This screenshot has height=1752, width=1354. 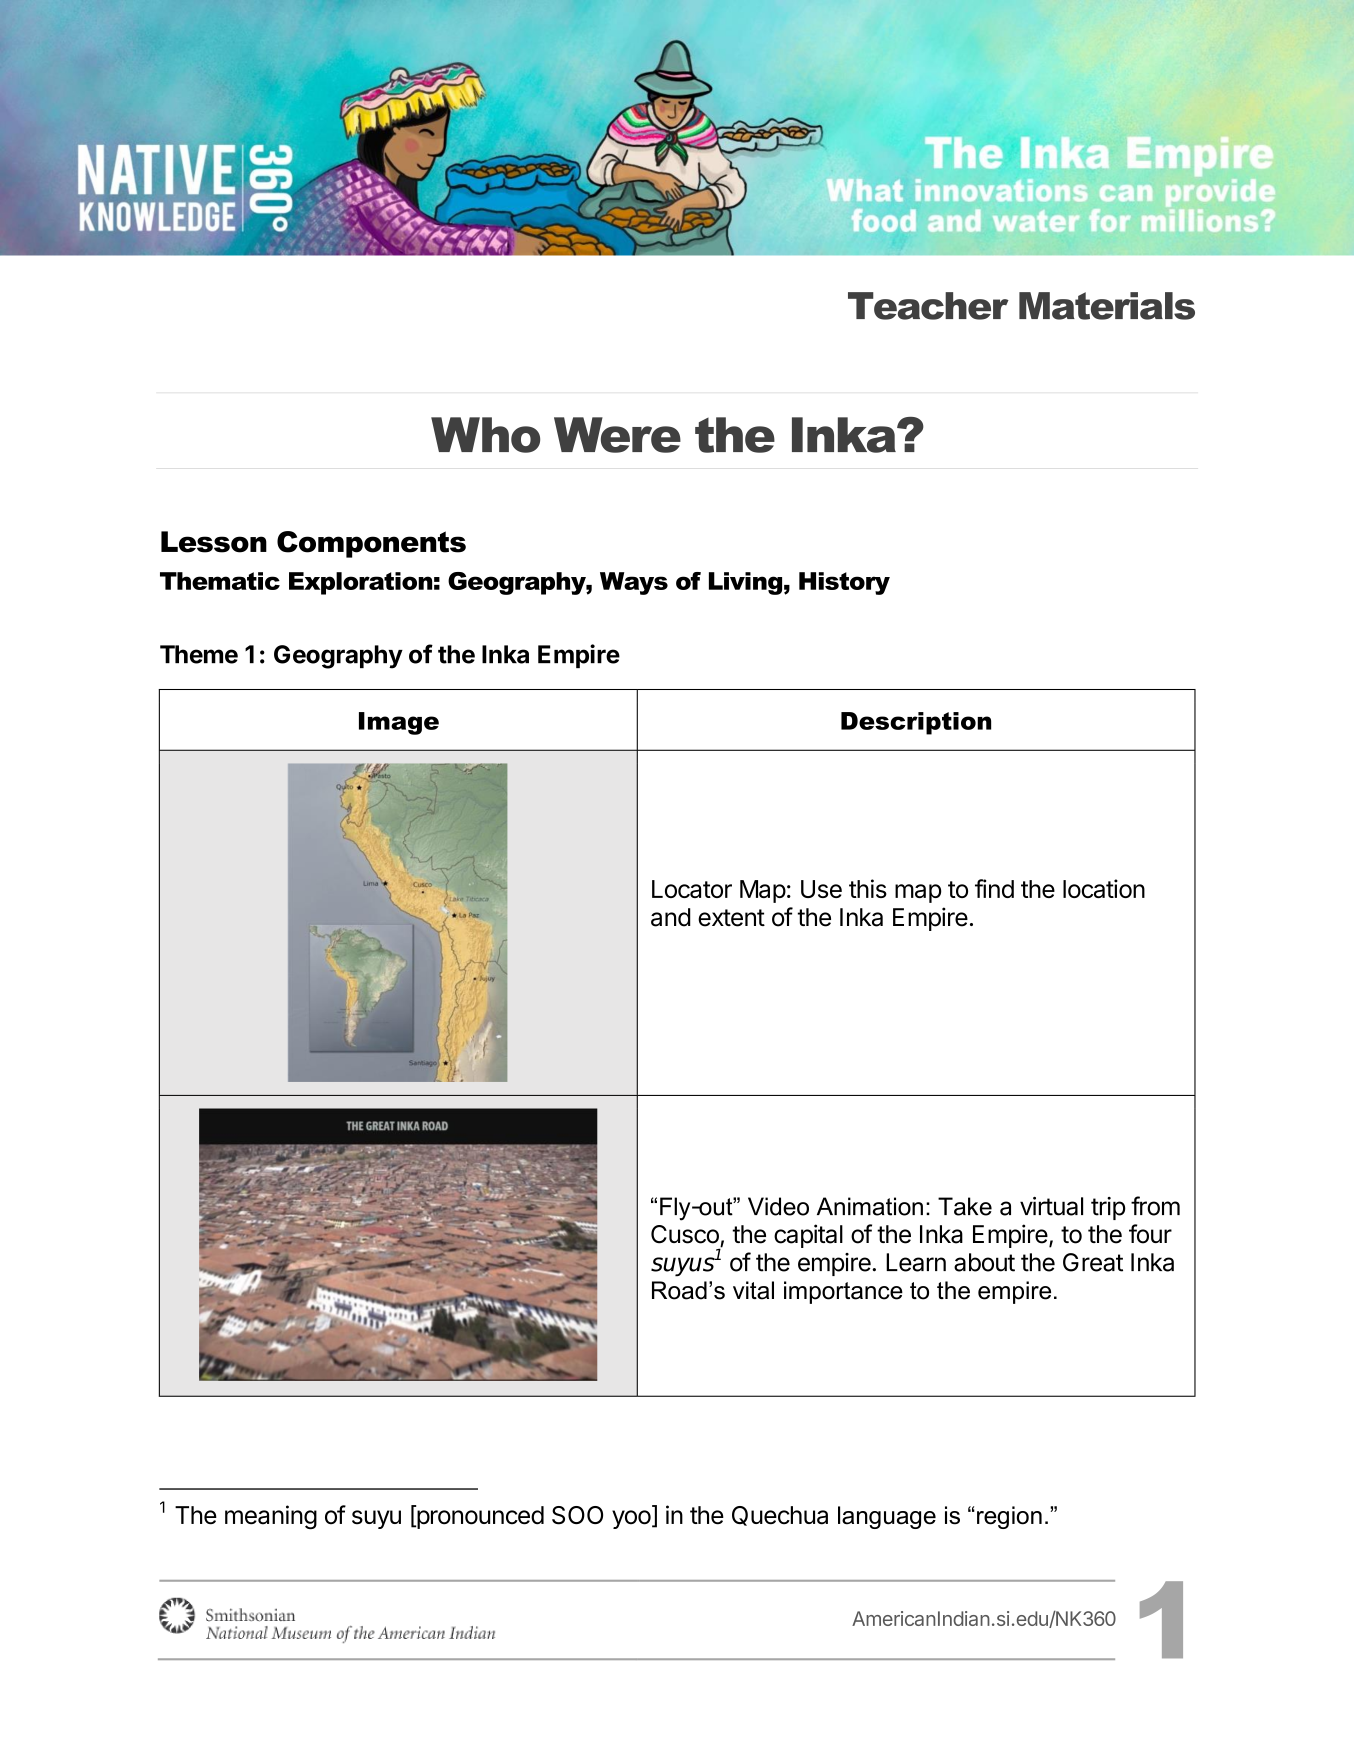 What do you see at coordinates (1107, 306) in the screenshot?
I see `Materials` at bounding box center [1107, 306].
